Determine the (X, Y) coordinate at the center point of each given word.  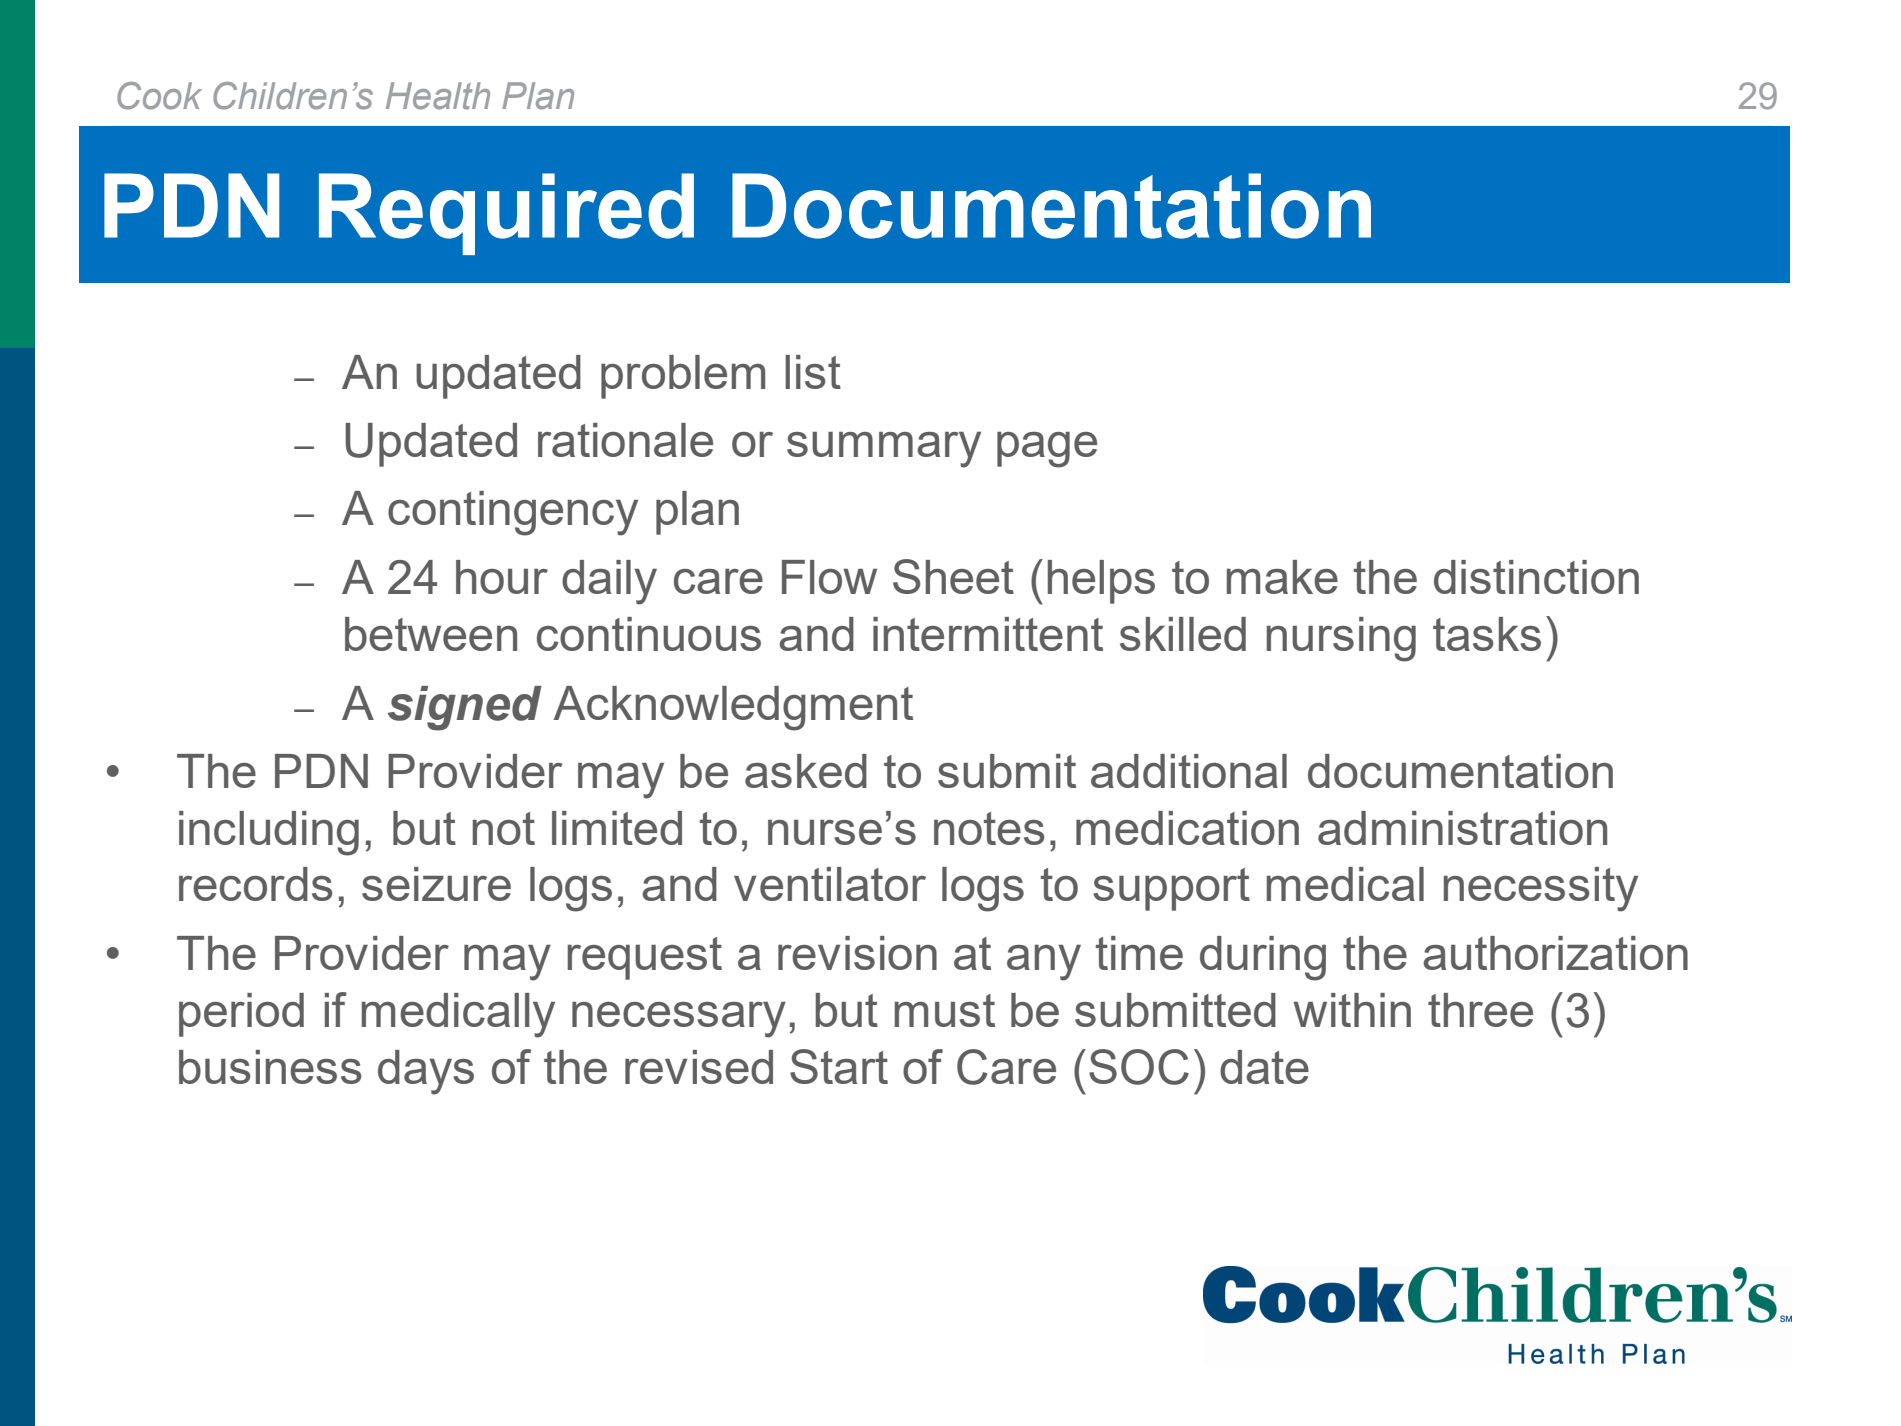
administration (1462, 828)
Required (506, 214)
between (431, 634)
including (269, 833)
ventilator (830, 884)
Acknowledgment (733, 708)
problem (683, 377)
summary (884, 450)
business (270, 1067)
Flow (829, 577)
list (813, 372)
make (1282, 577)
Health (438, 96)
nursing (1341, 639)
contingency (513, 513)
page (1047, 450)
